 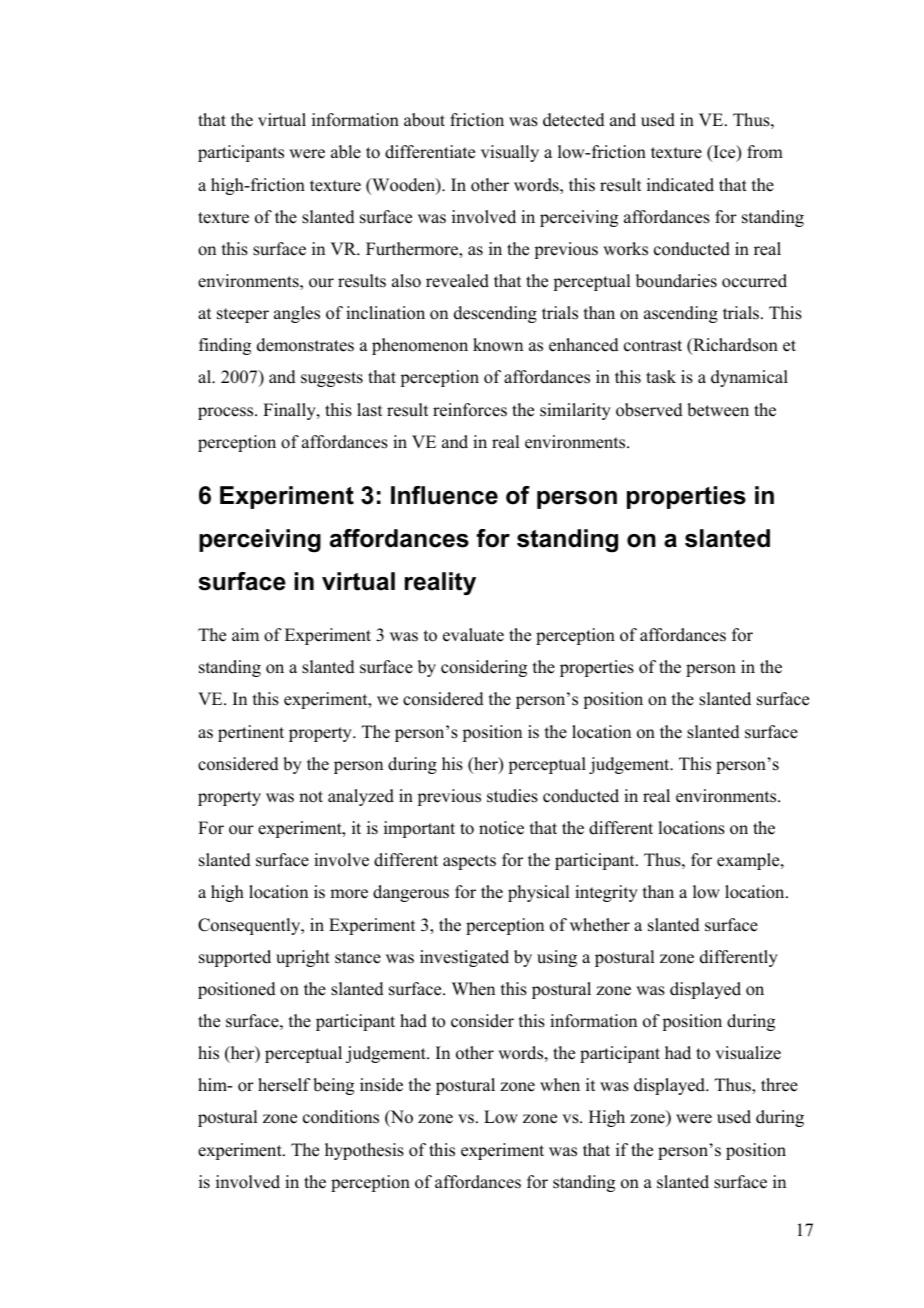 I want to click on visually, so click(x=510, y=153).
